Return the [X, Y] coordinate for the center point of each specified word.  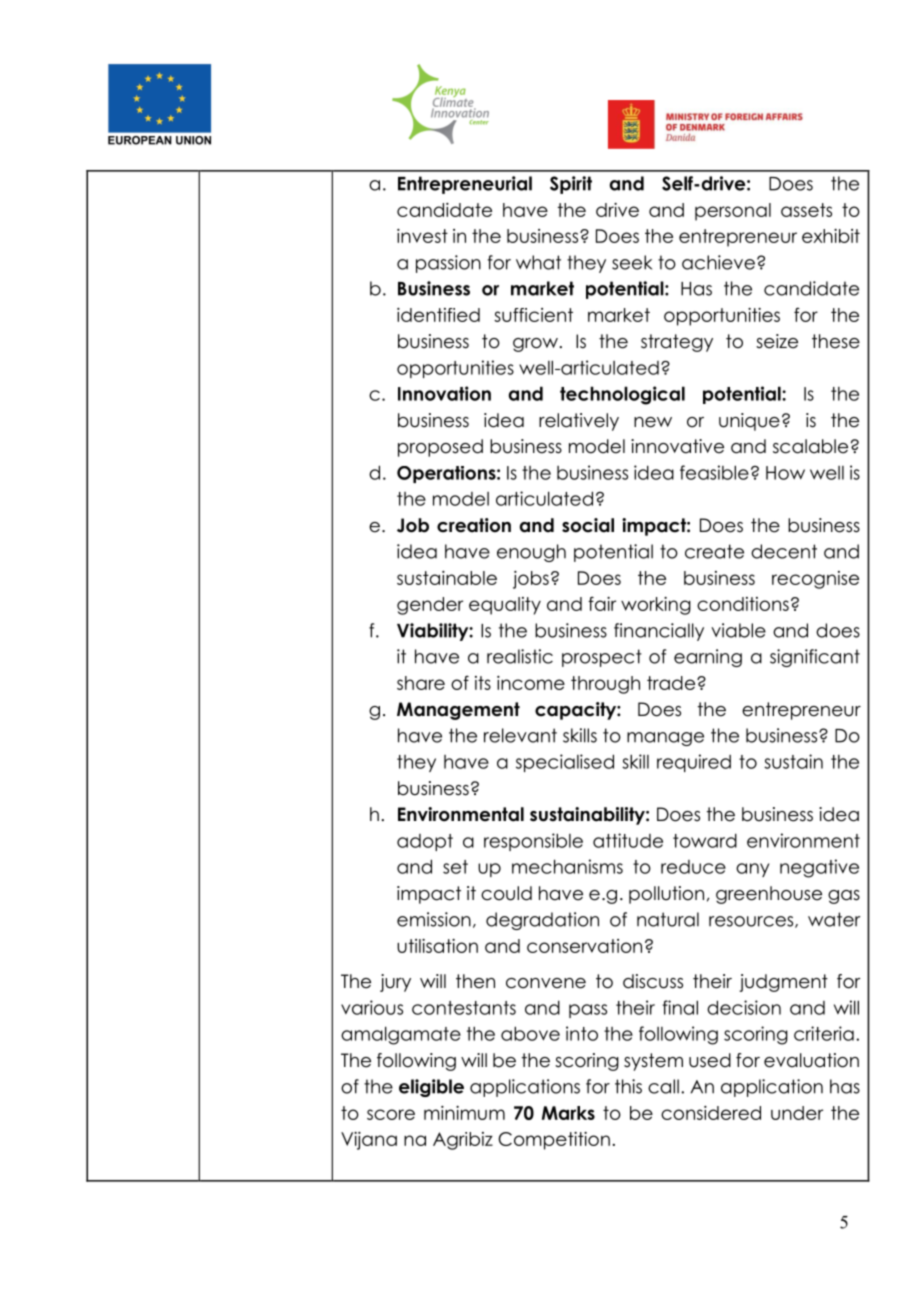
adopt [425, 842]
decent [784, 551]
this [628, 1086]
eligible [431, 1088]
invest [422, 236]
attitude [628, 840]
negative [819, 868]
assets [806, 210]
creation [474, 525]
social [588, 525]
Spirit [571, 185]
